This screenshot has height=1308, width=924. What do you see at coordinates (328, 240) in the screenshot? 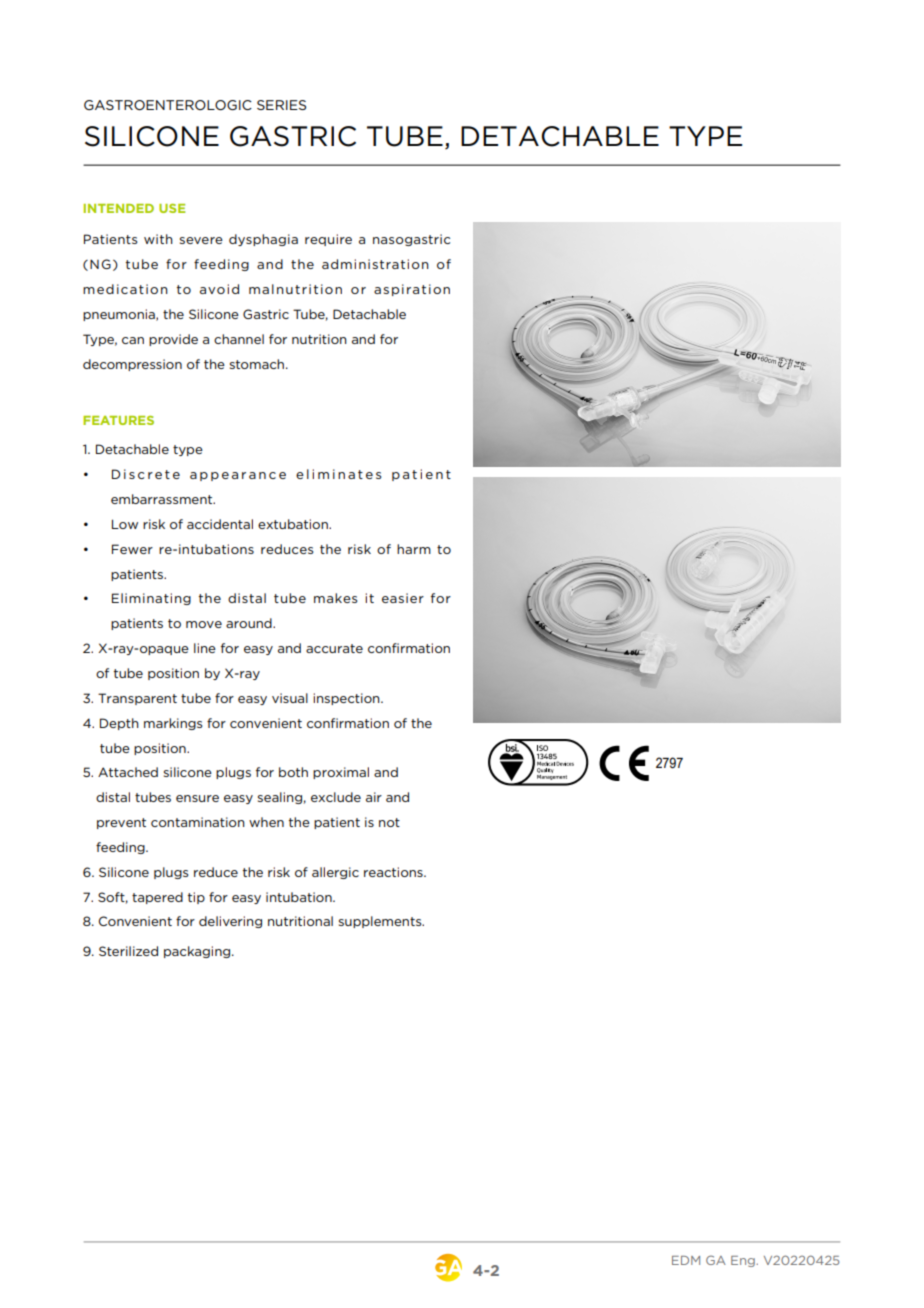
I see `require` at bounding box center [328, 240].
